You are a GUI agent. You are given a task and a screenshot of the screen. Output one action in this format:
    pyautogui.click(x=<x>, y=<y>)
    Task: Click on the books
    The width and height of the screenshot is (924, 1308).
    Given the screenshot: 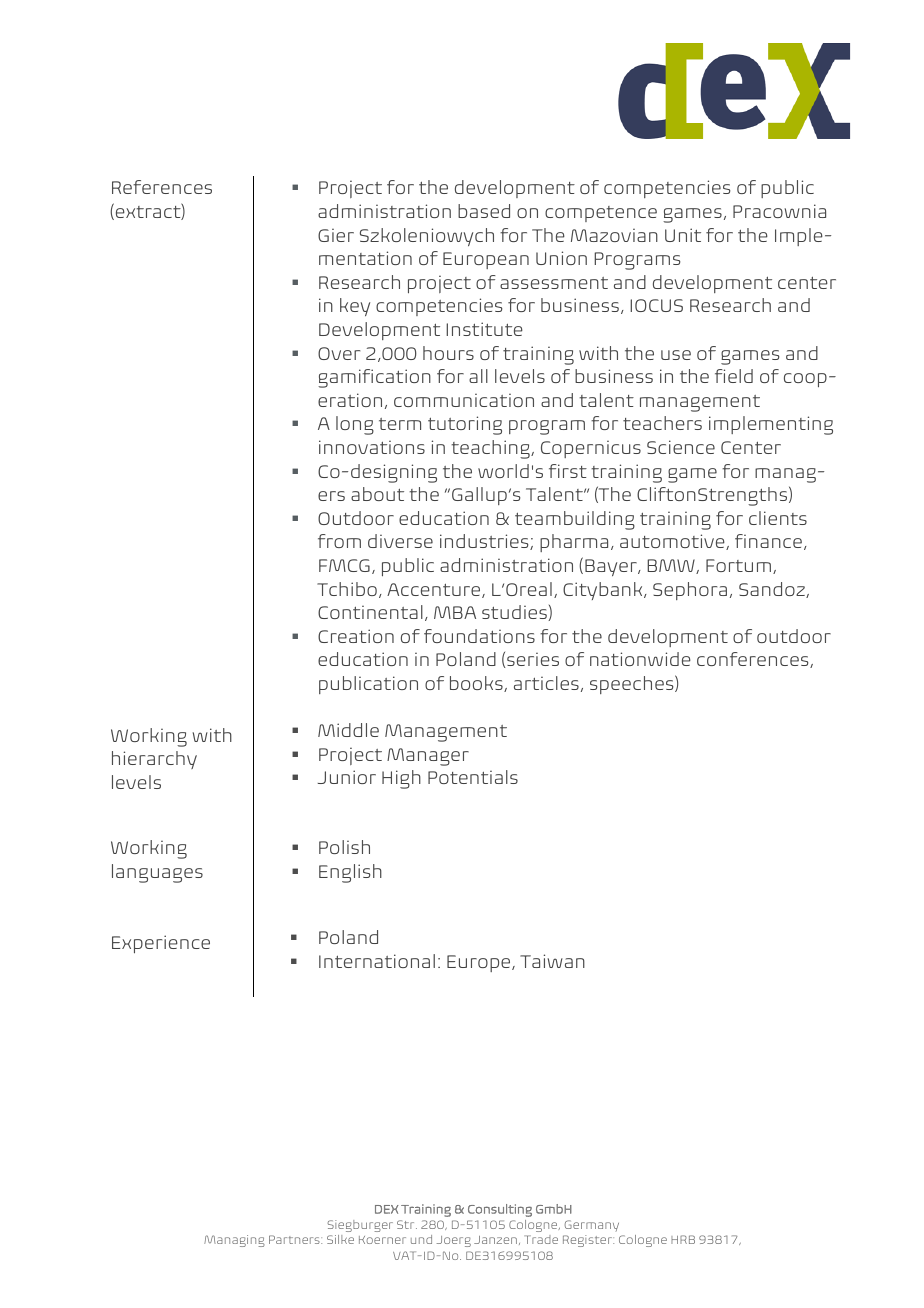 What is the action you would take?
    pyautogui.click(x=477, y=684)
